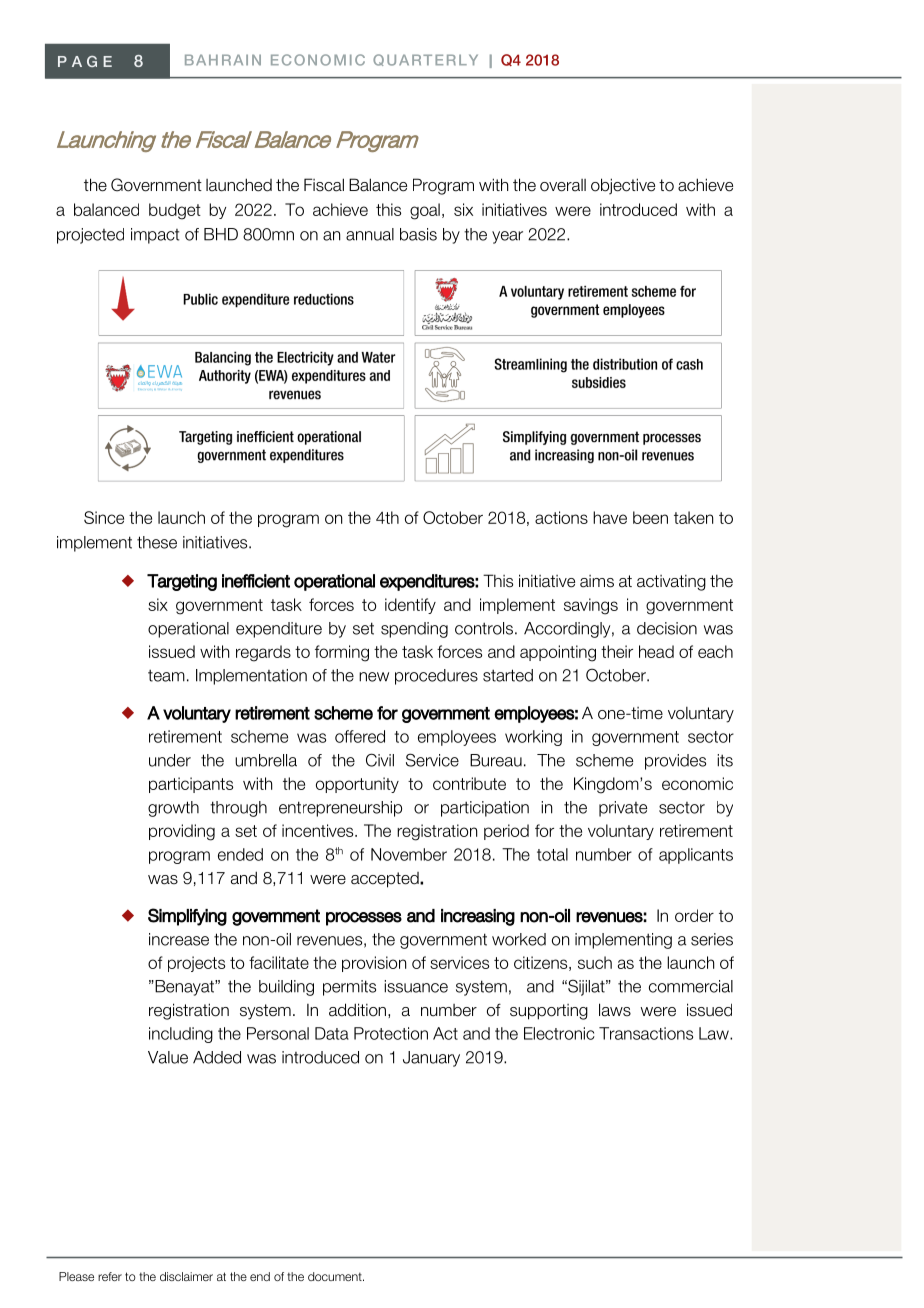  Describe the element at coordinates (155, 236) in the page. I see `impact` at that location.
